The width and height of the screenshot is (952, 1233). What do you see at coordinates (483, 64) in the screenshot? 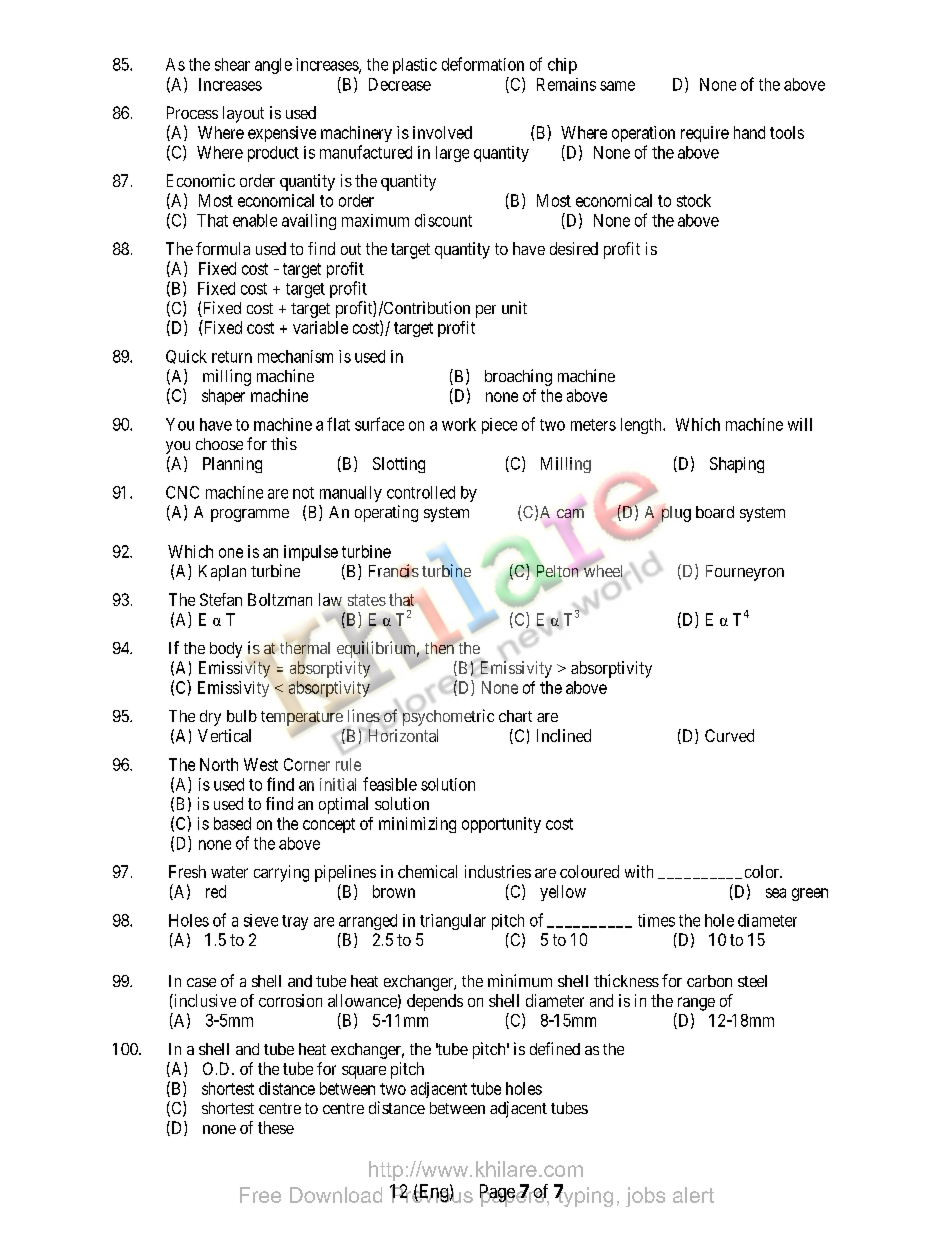
I see `deformation` at bounding box center [483, 64].
